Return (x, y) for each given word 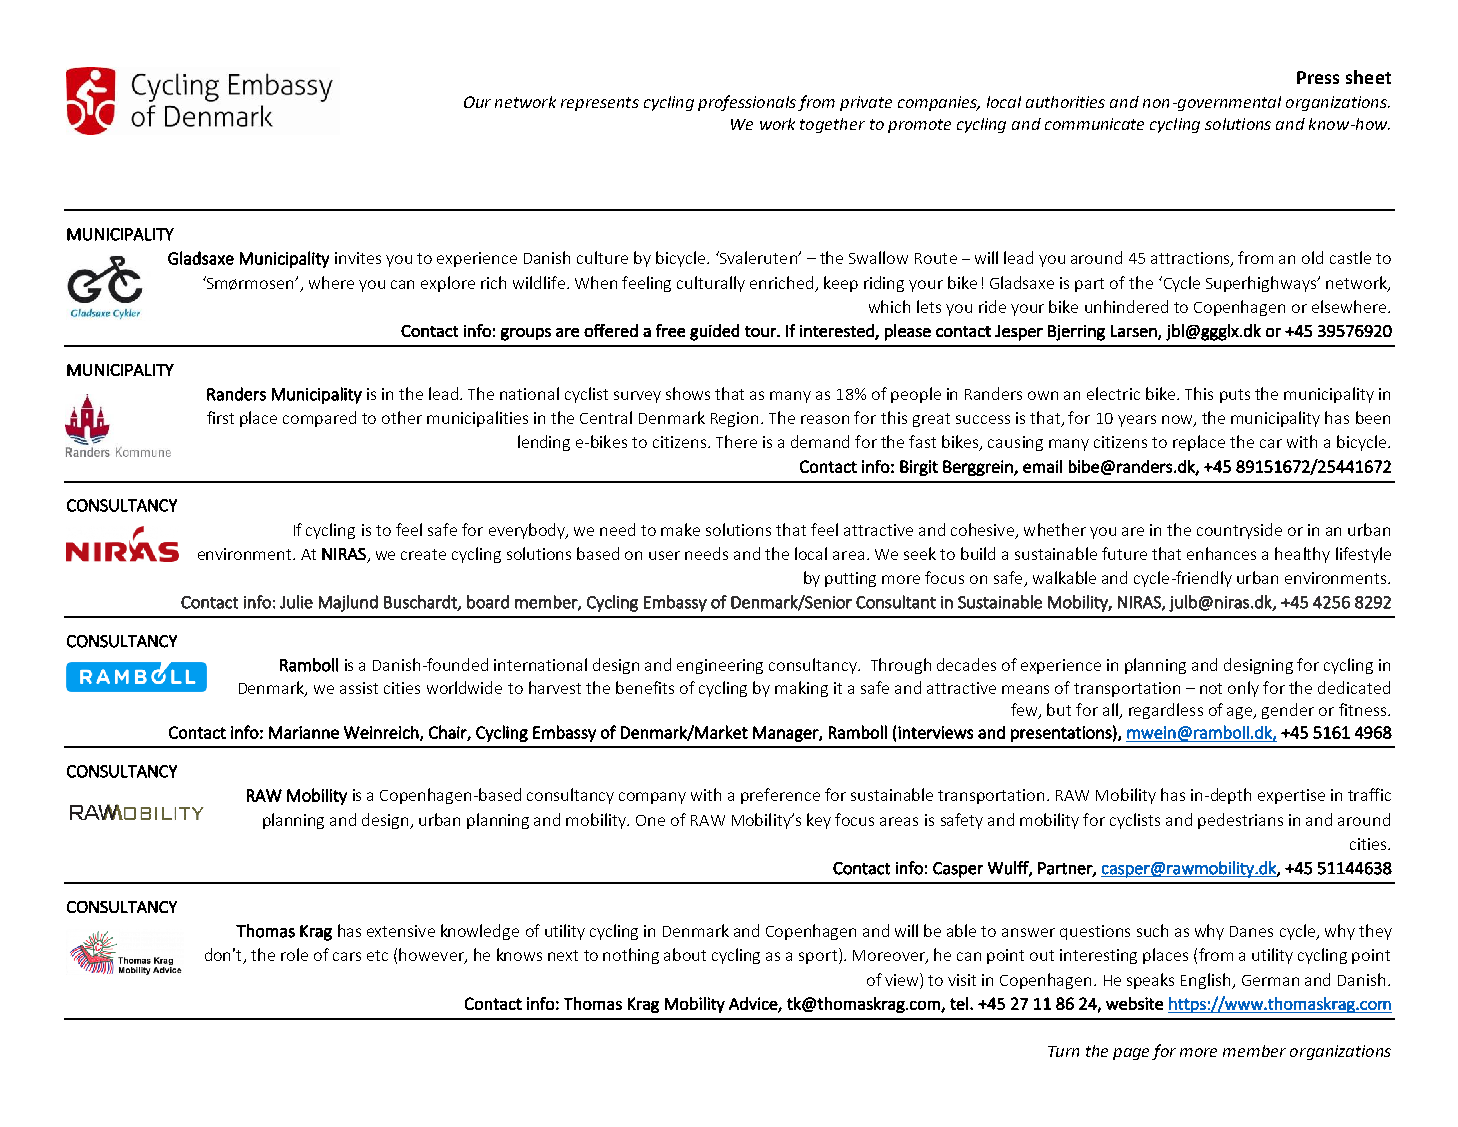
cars (347, 956)
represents (600, 104)
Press (1318, 77)
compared (319, 419)
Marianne (304, 732)
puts (1235, 396)
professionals (747, 103)
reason (825, 419)
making (801, 689)
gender (1288, 711)
